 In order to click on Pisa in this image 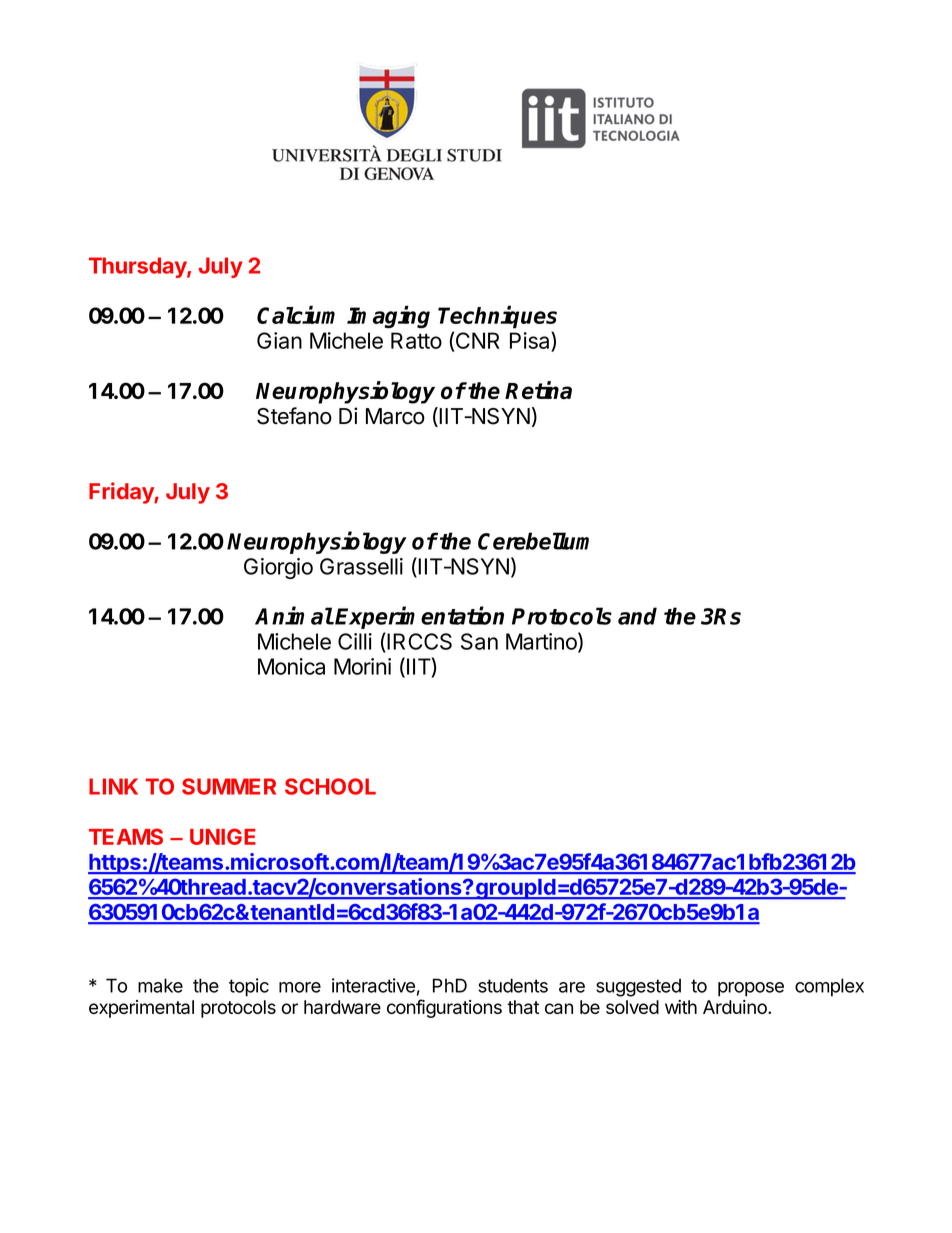, I will do `click(531, 340)`.
